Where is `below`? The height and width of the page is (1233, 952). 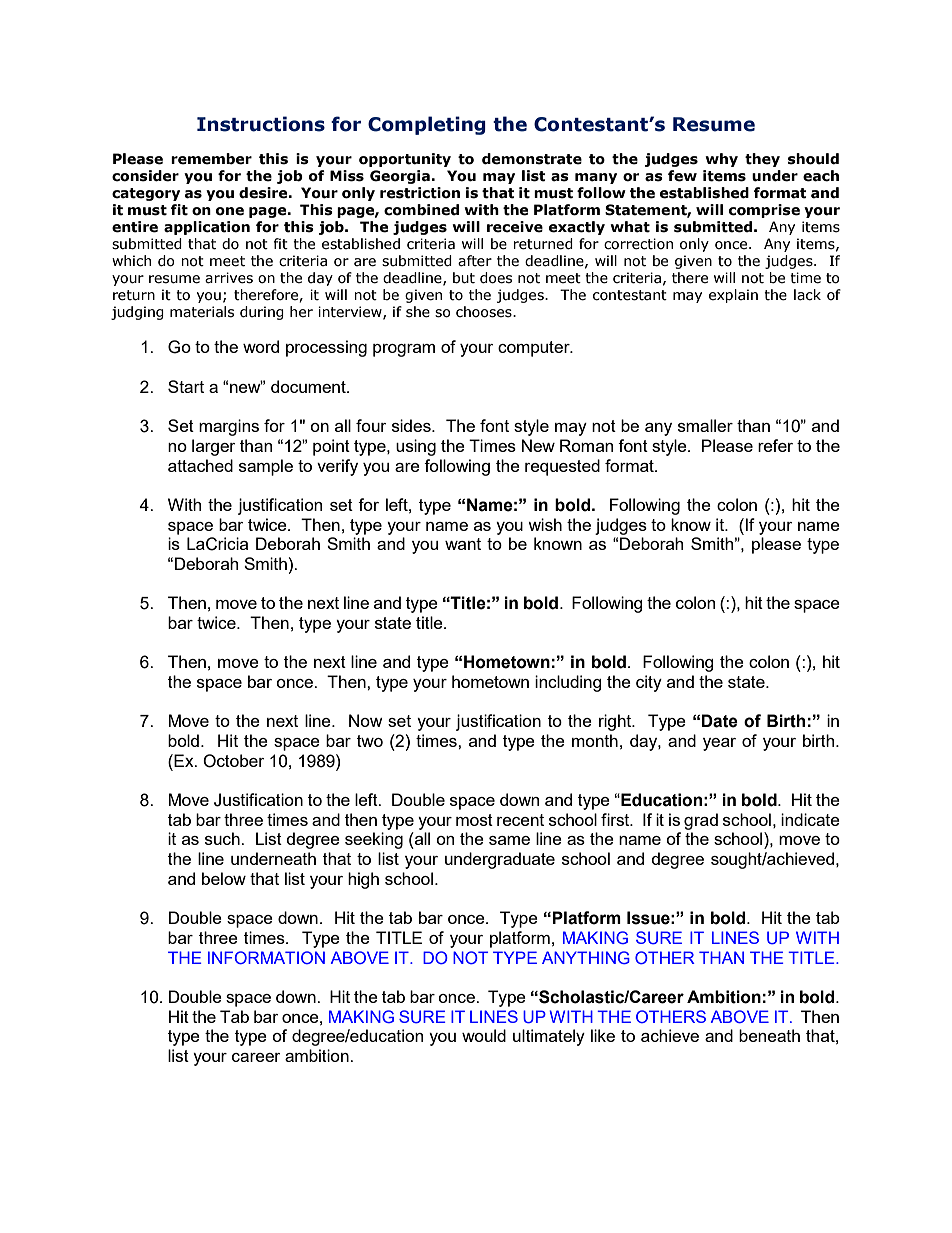 below is located at coordinates (224, 878).
